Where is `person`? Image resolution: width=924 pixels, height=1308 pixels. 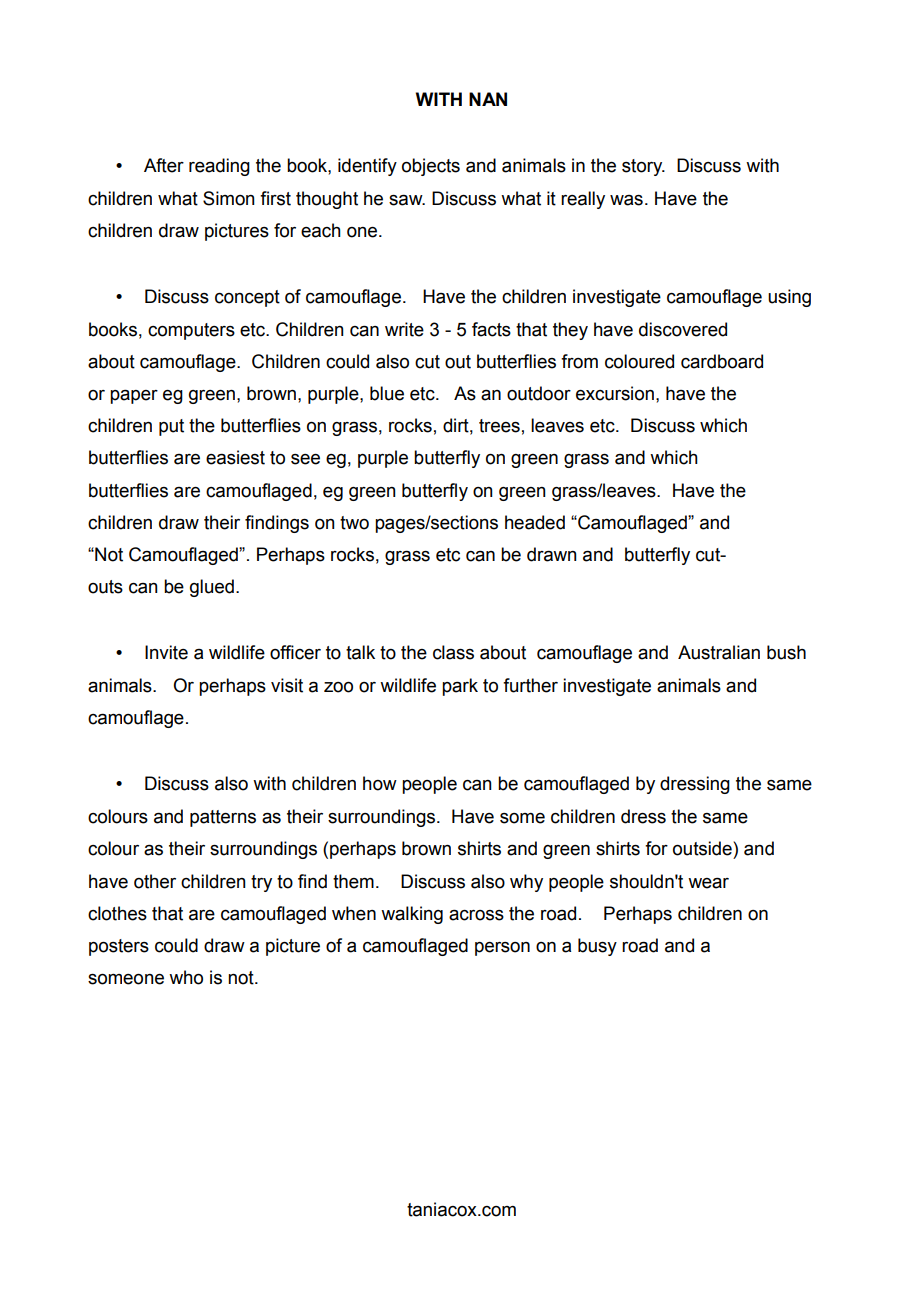 person is located at coordinates (502, 949).
